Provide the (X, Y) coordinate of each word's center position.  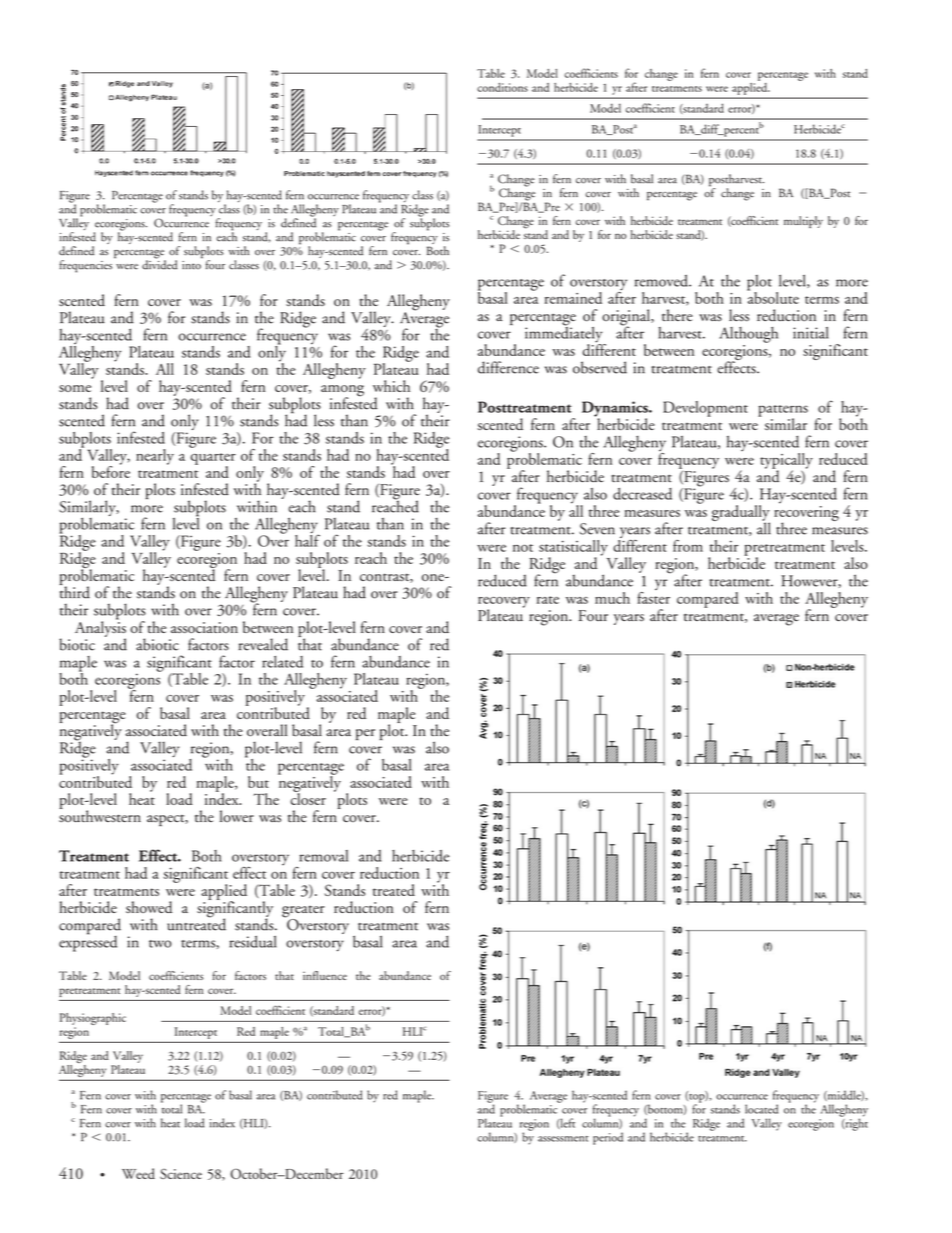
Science (181, 1174)
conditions (502, 87)
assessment (563, 1139)
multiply (803, 222)
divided (159, 264)
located (761, 1109)
